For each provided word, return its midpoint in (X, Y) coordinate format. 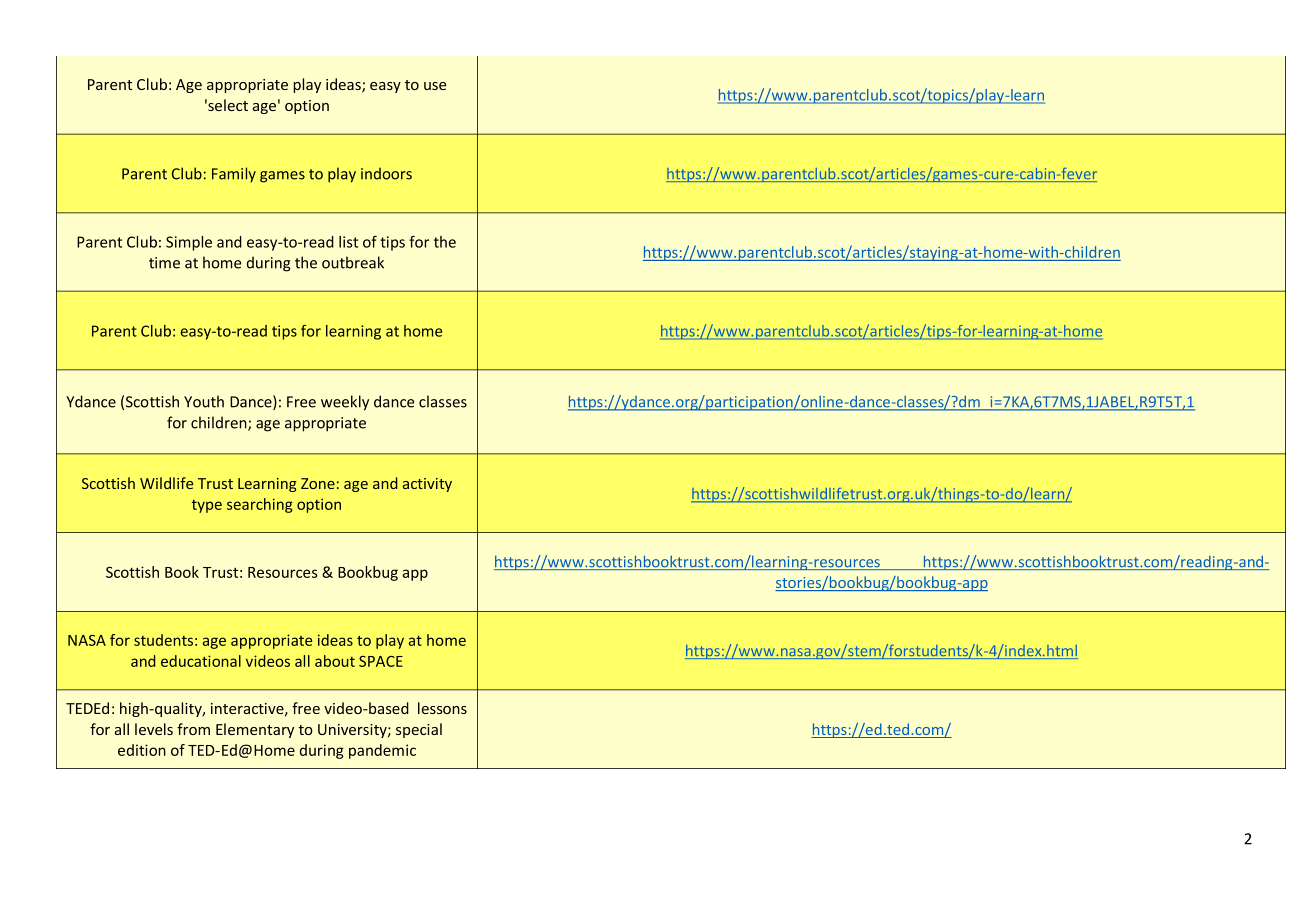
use (435, 86)
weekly (345, 403)
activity (427, 485)
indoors (386, 173)
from (193, 729)
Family (234, 174)
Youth (204, 401)
